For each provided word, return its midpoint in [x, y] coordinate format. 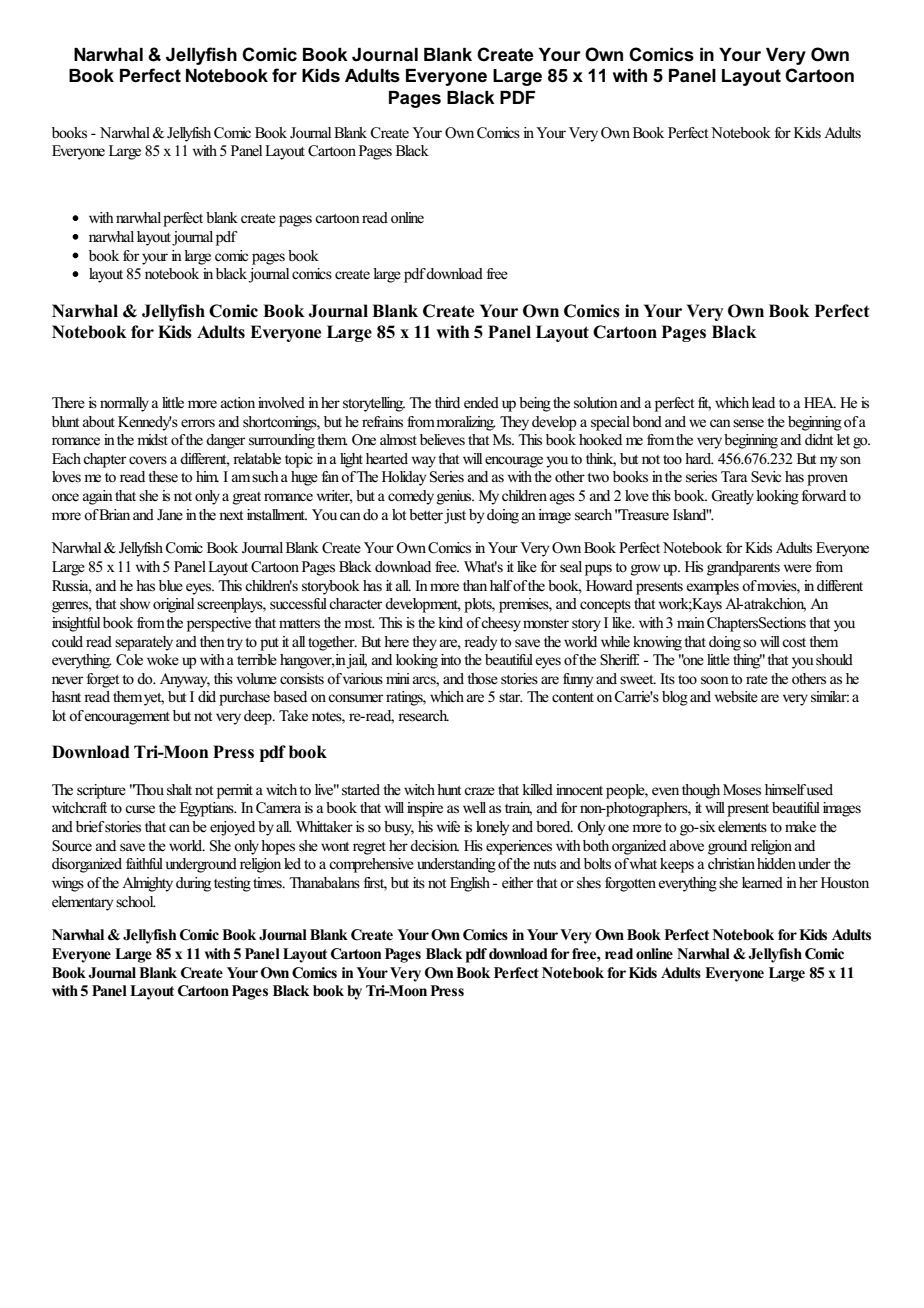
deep [259, 717]
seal [571, 567]
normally [124, 404]
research [423, 716]
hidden [776, 863]
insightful [76, 624]
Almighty [147, 884]
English [470, 884]
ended [481, 403]
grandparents [743, 568]
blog [675, 698]
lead [763, 402]
